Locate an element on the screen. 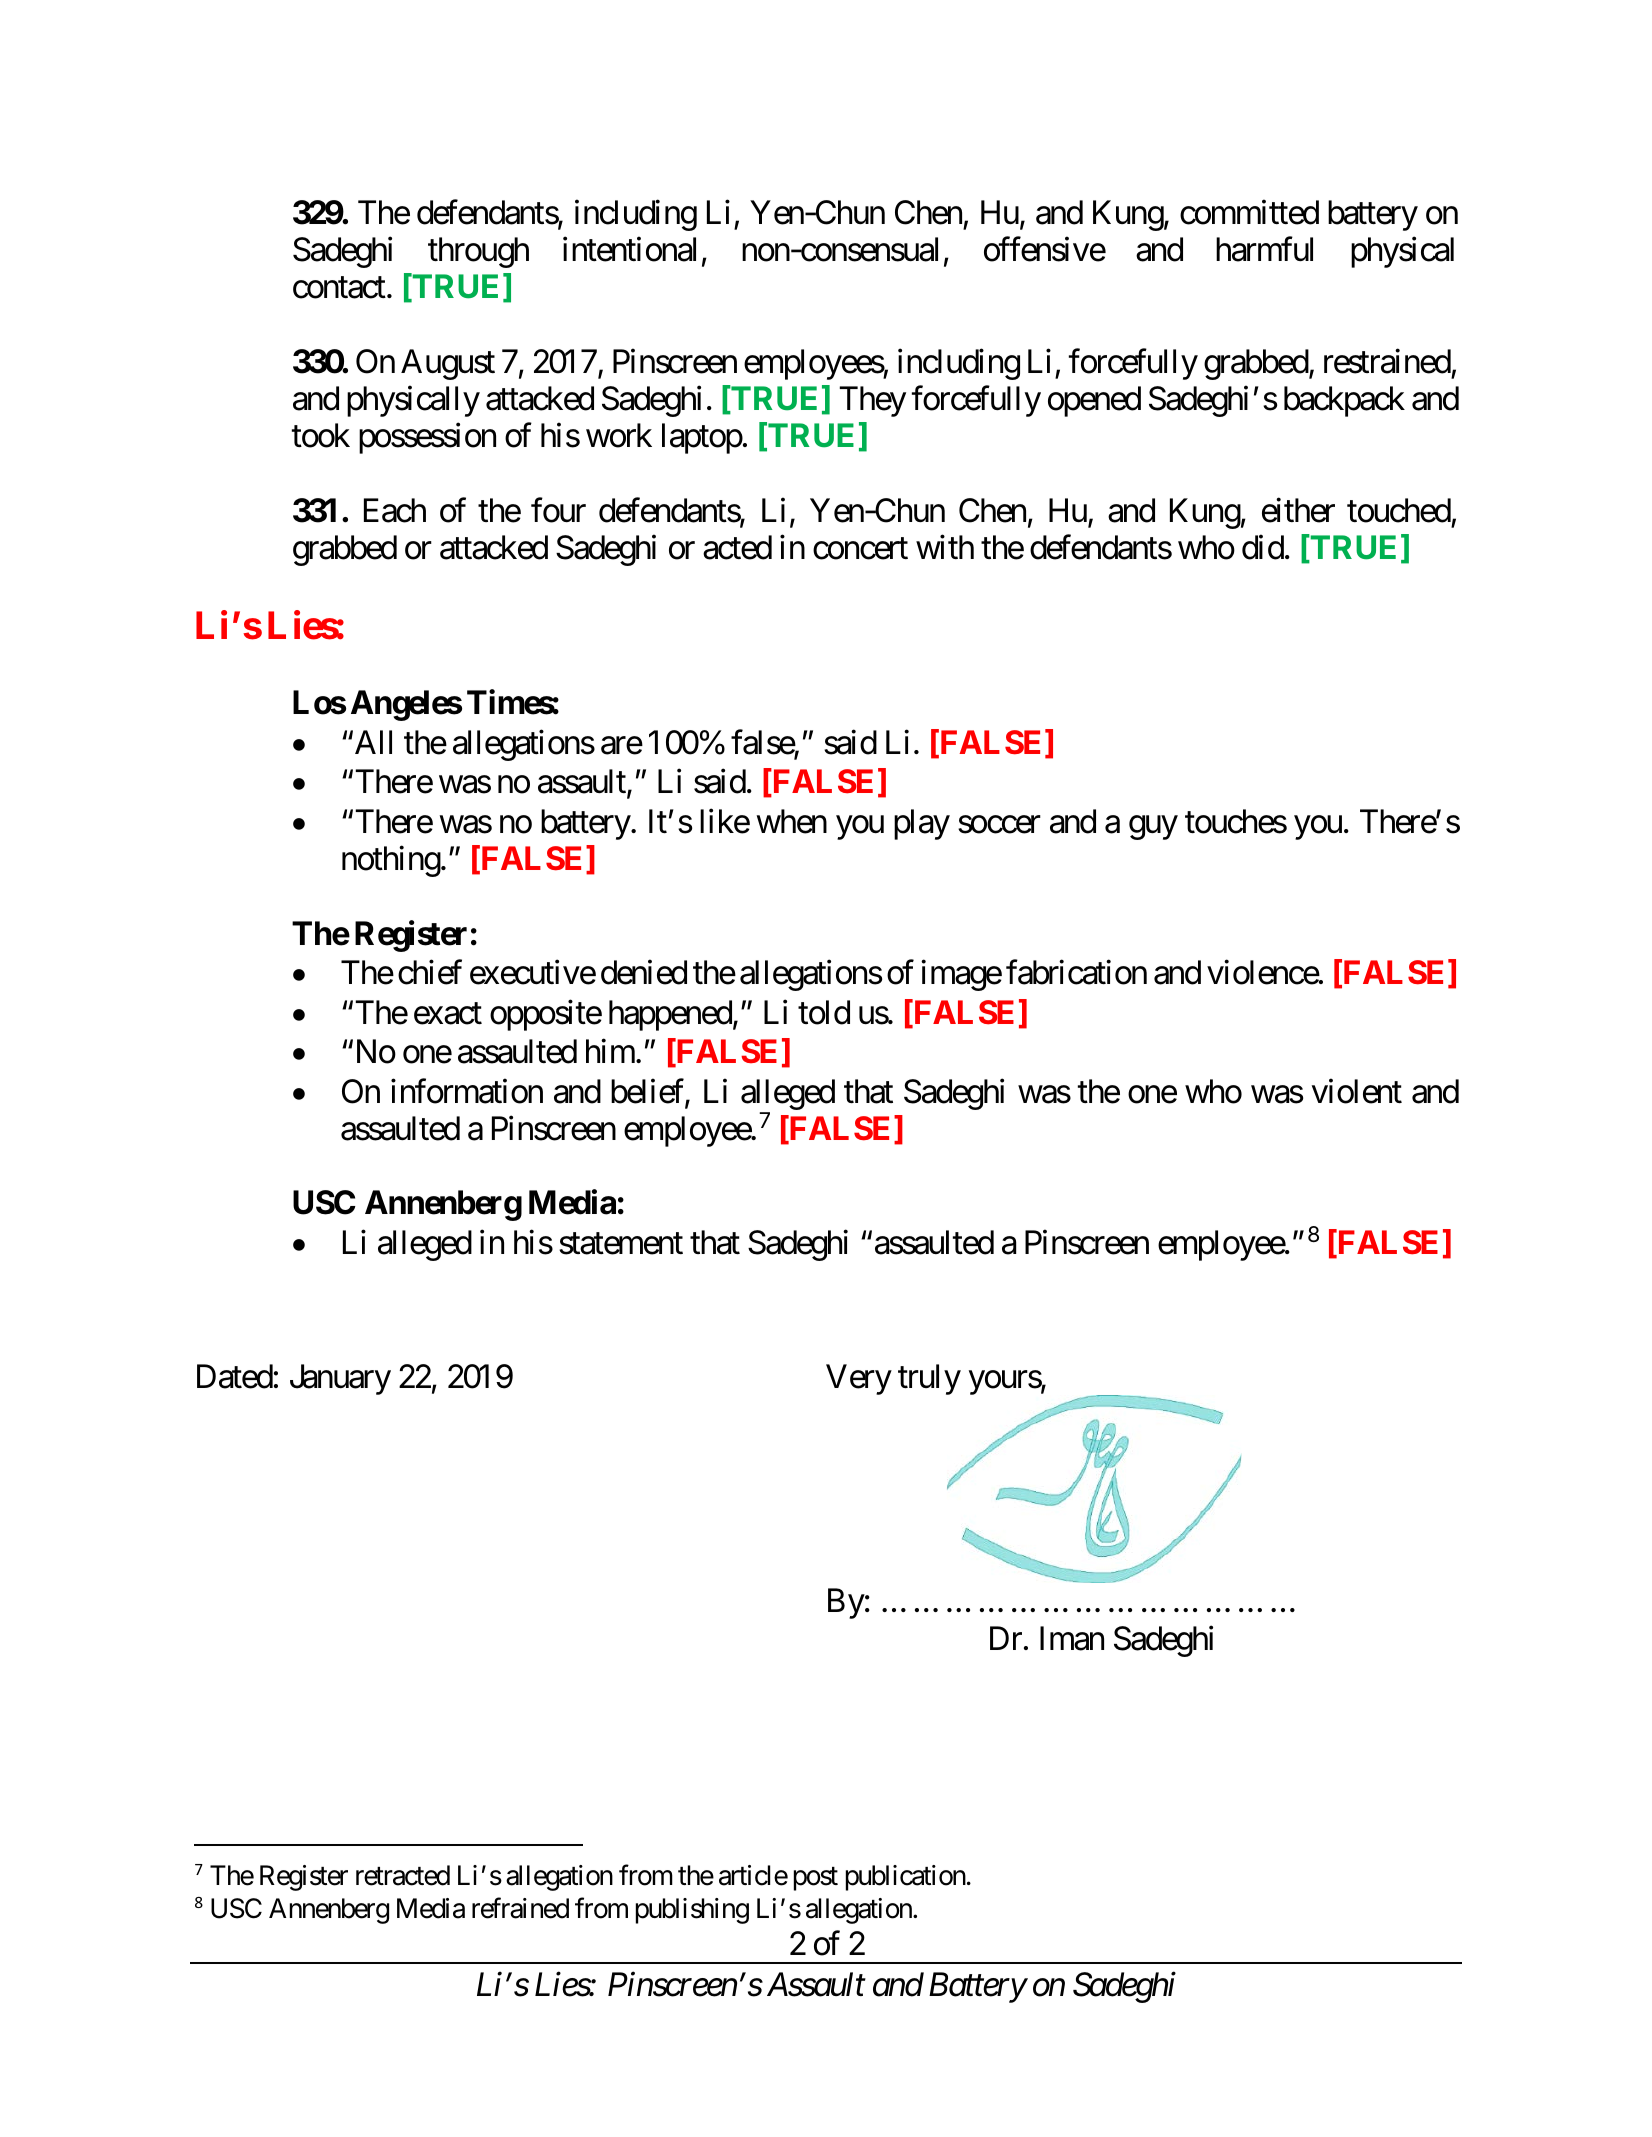 Image resolution: width=1652 pixels, height=2137 pixels. did is located at coordinates (1263, 547).
